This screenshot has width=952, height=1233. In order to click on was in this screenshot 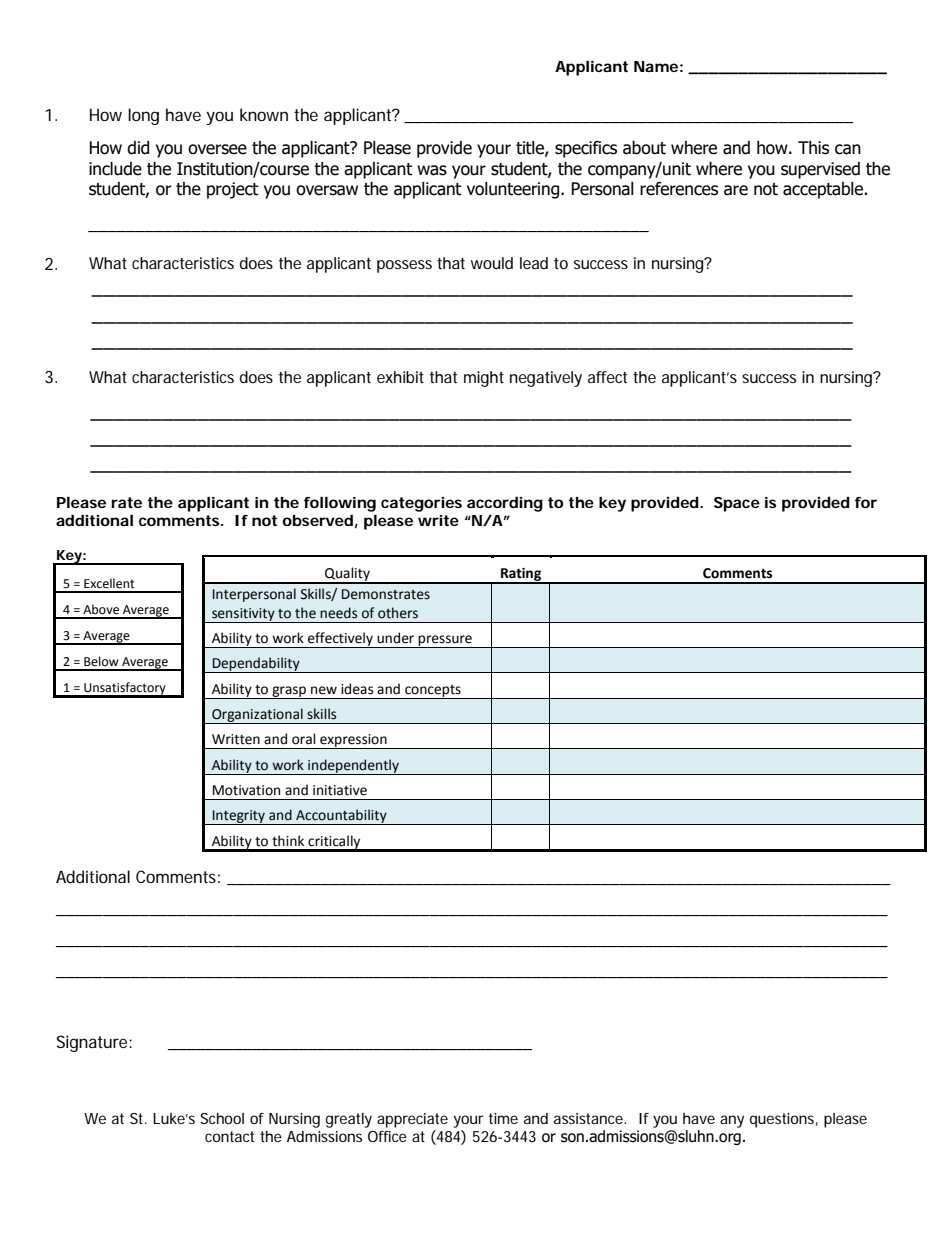, I will do `click(432, 170)`.
